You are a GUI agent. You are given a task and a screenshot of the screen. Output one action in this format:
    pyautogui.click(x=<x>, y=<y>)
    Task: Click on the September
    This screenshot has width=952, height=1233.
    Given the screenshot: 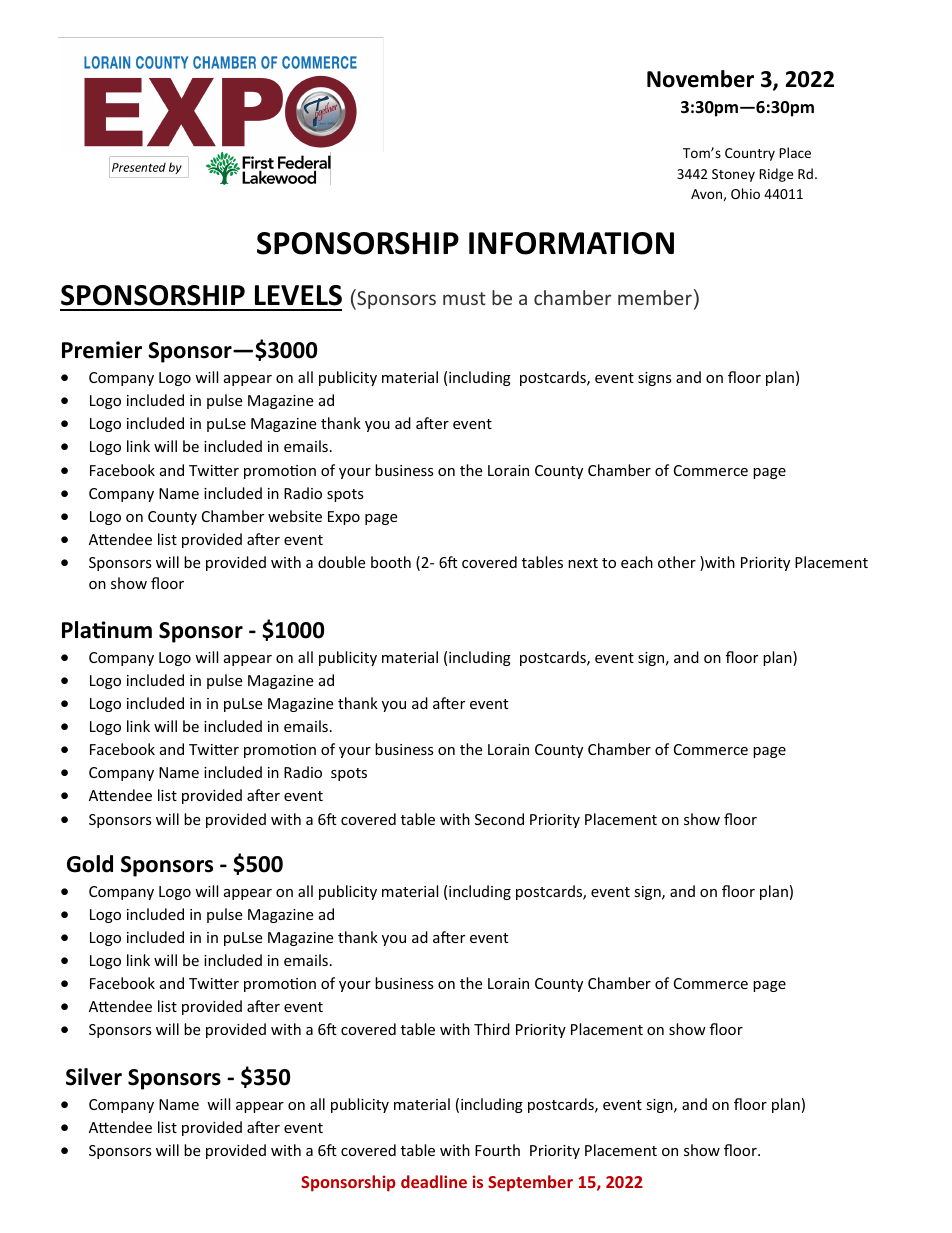 What is the action you would take?
    pyautogui.click(x=530, y=1183)
